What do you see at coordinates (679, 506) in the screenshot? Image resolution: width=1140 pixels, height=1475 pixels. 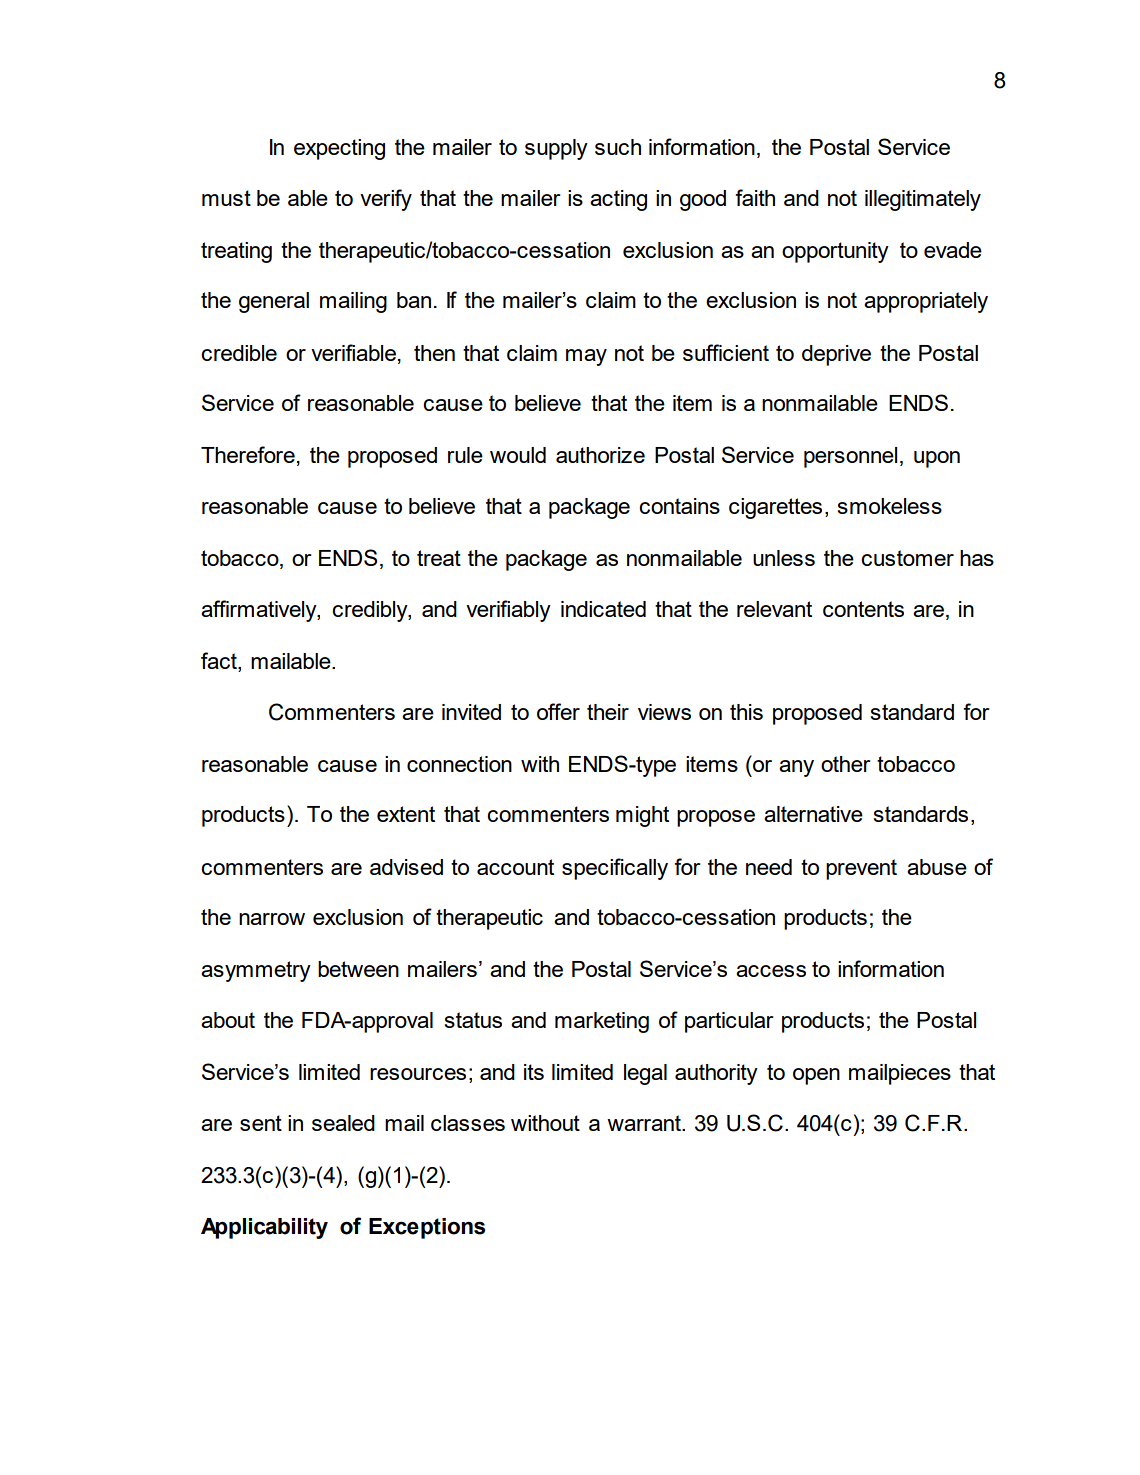 I see `contains` at bounding box center [679, 506].
